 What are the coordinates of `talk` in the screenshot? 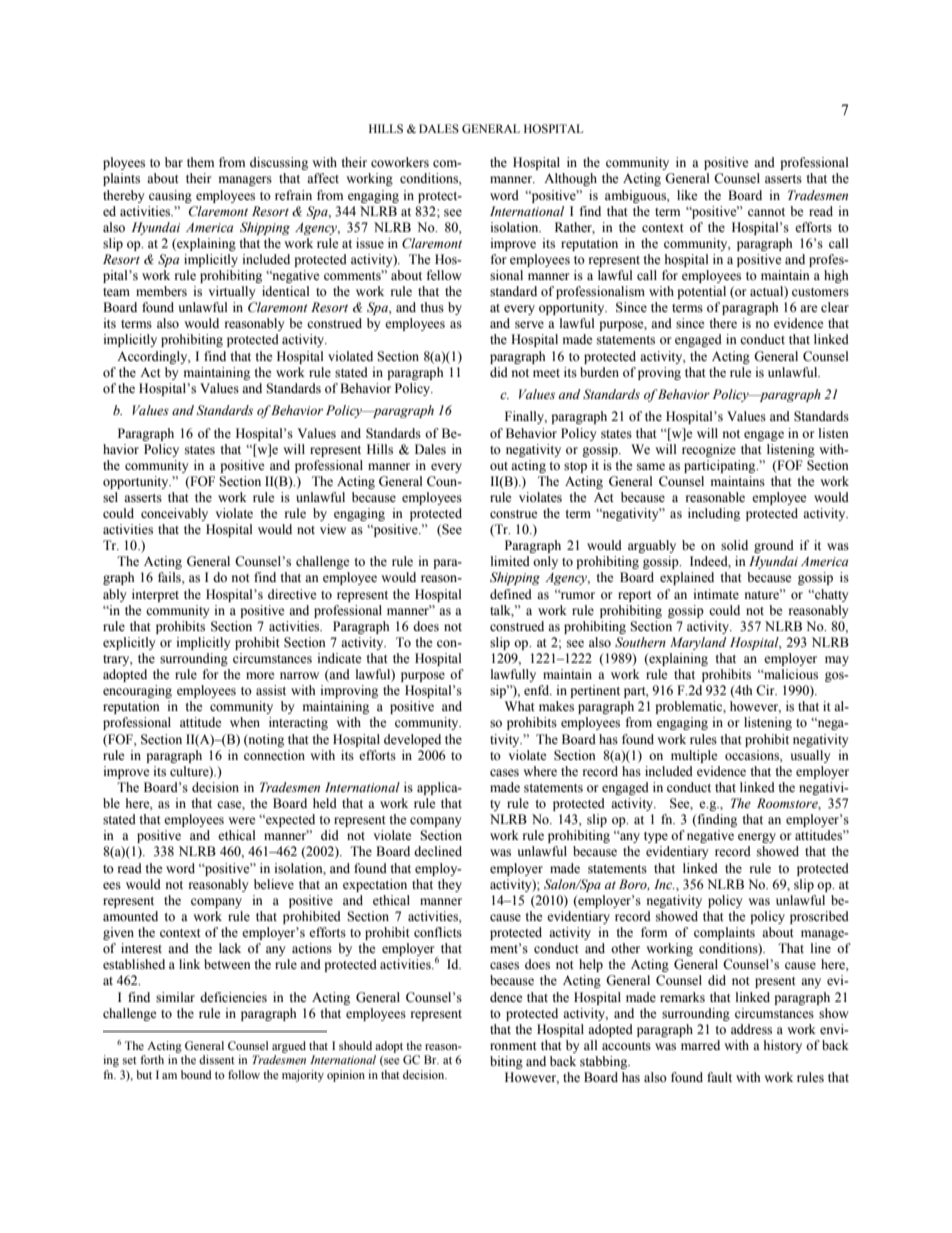 It's located at (502, 611).
